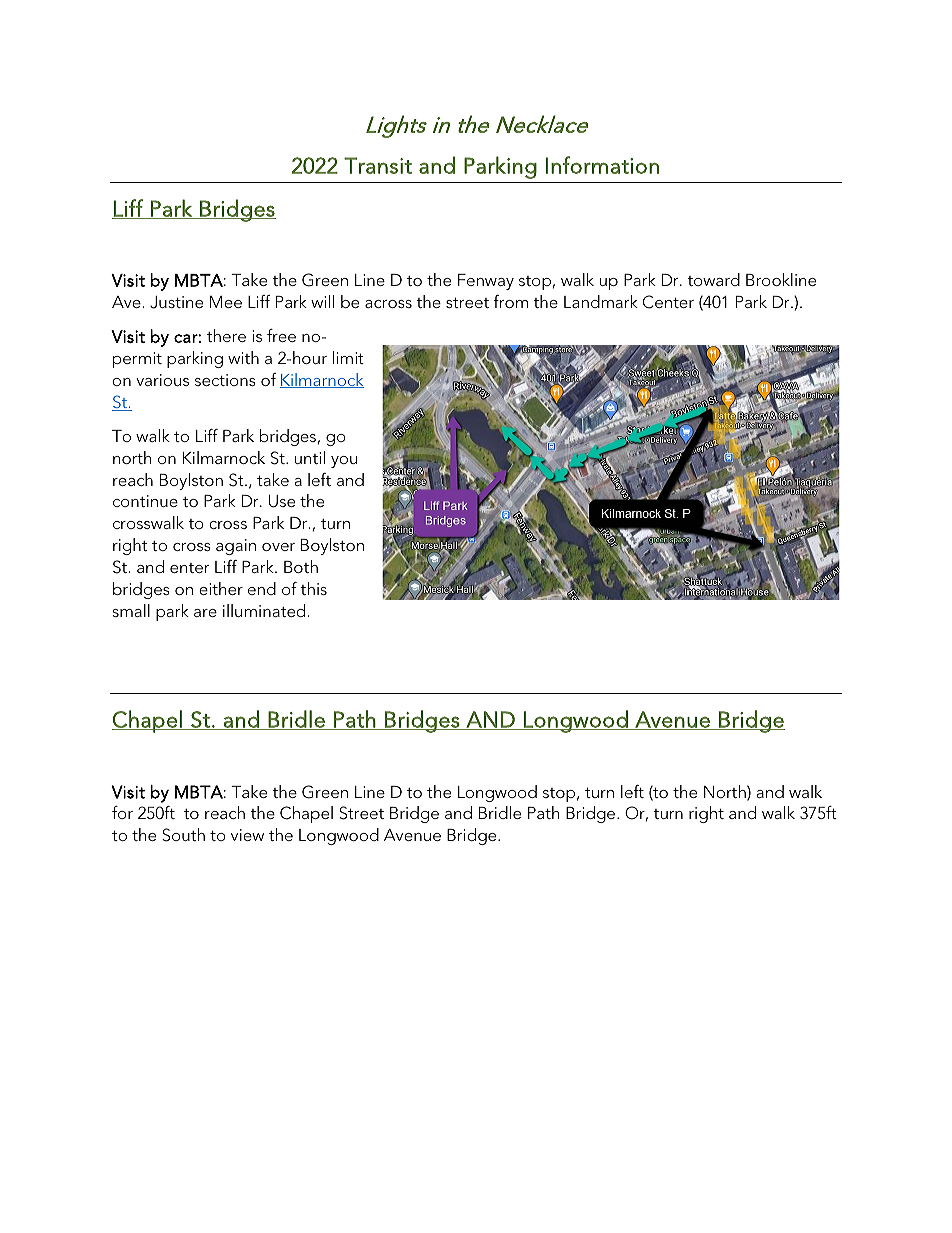  Describe the element at coordinates (378, 165) in the screenshot. I see `Transit` at that location.
